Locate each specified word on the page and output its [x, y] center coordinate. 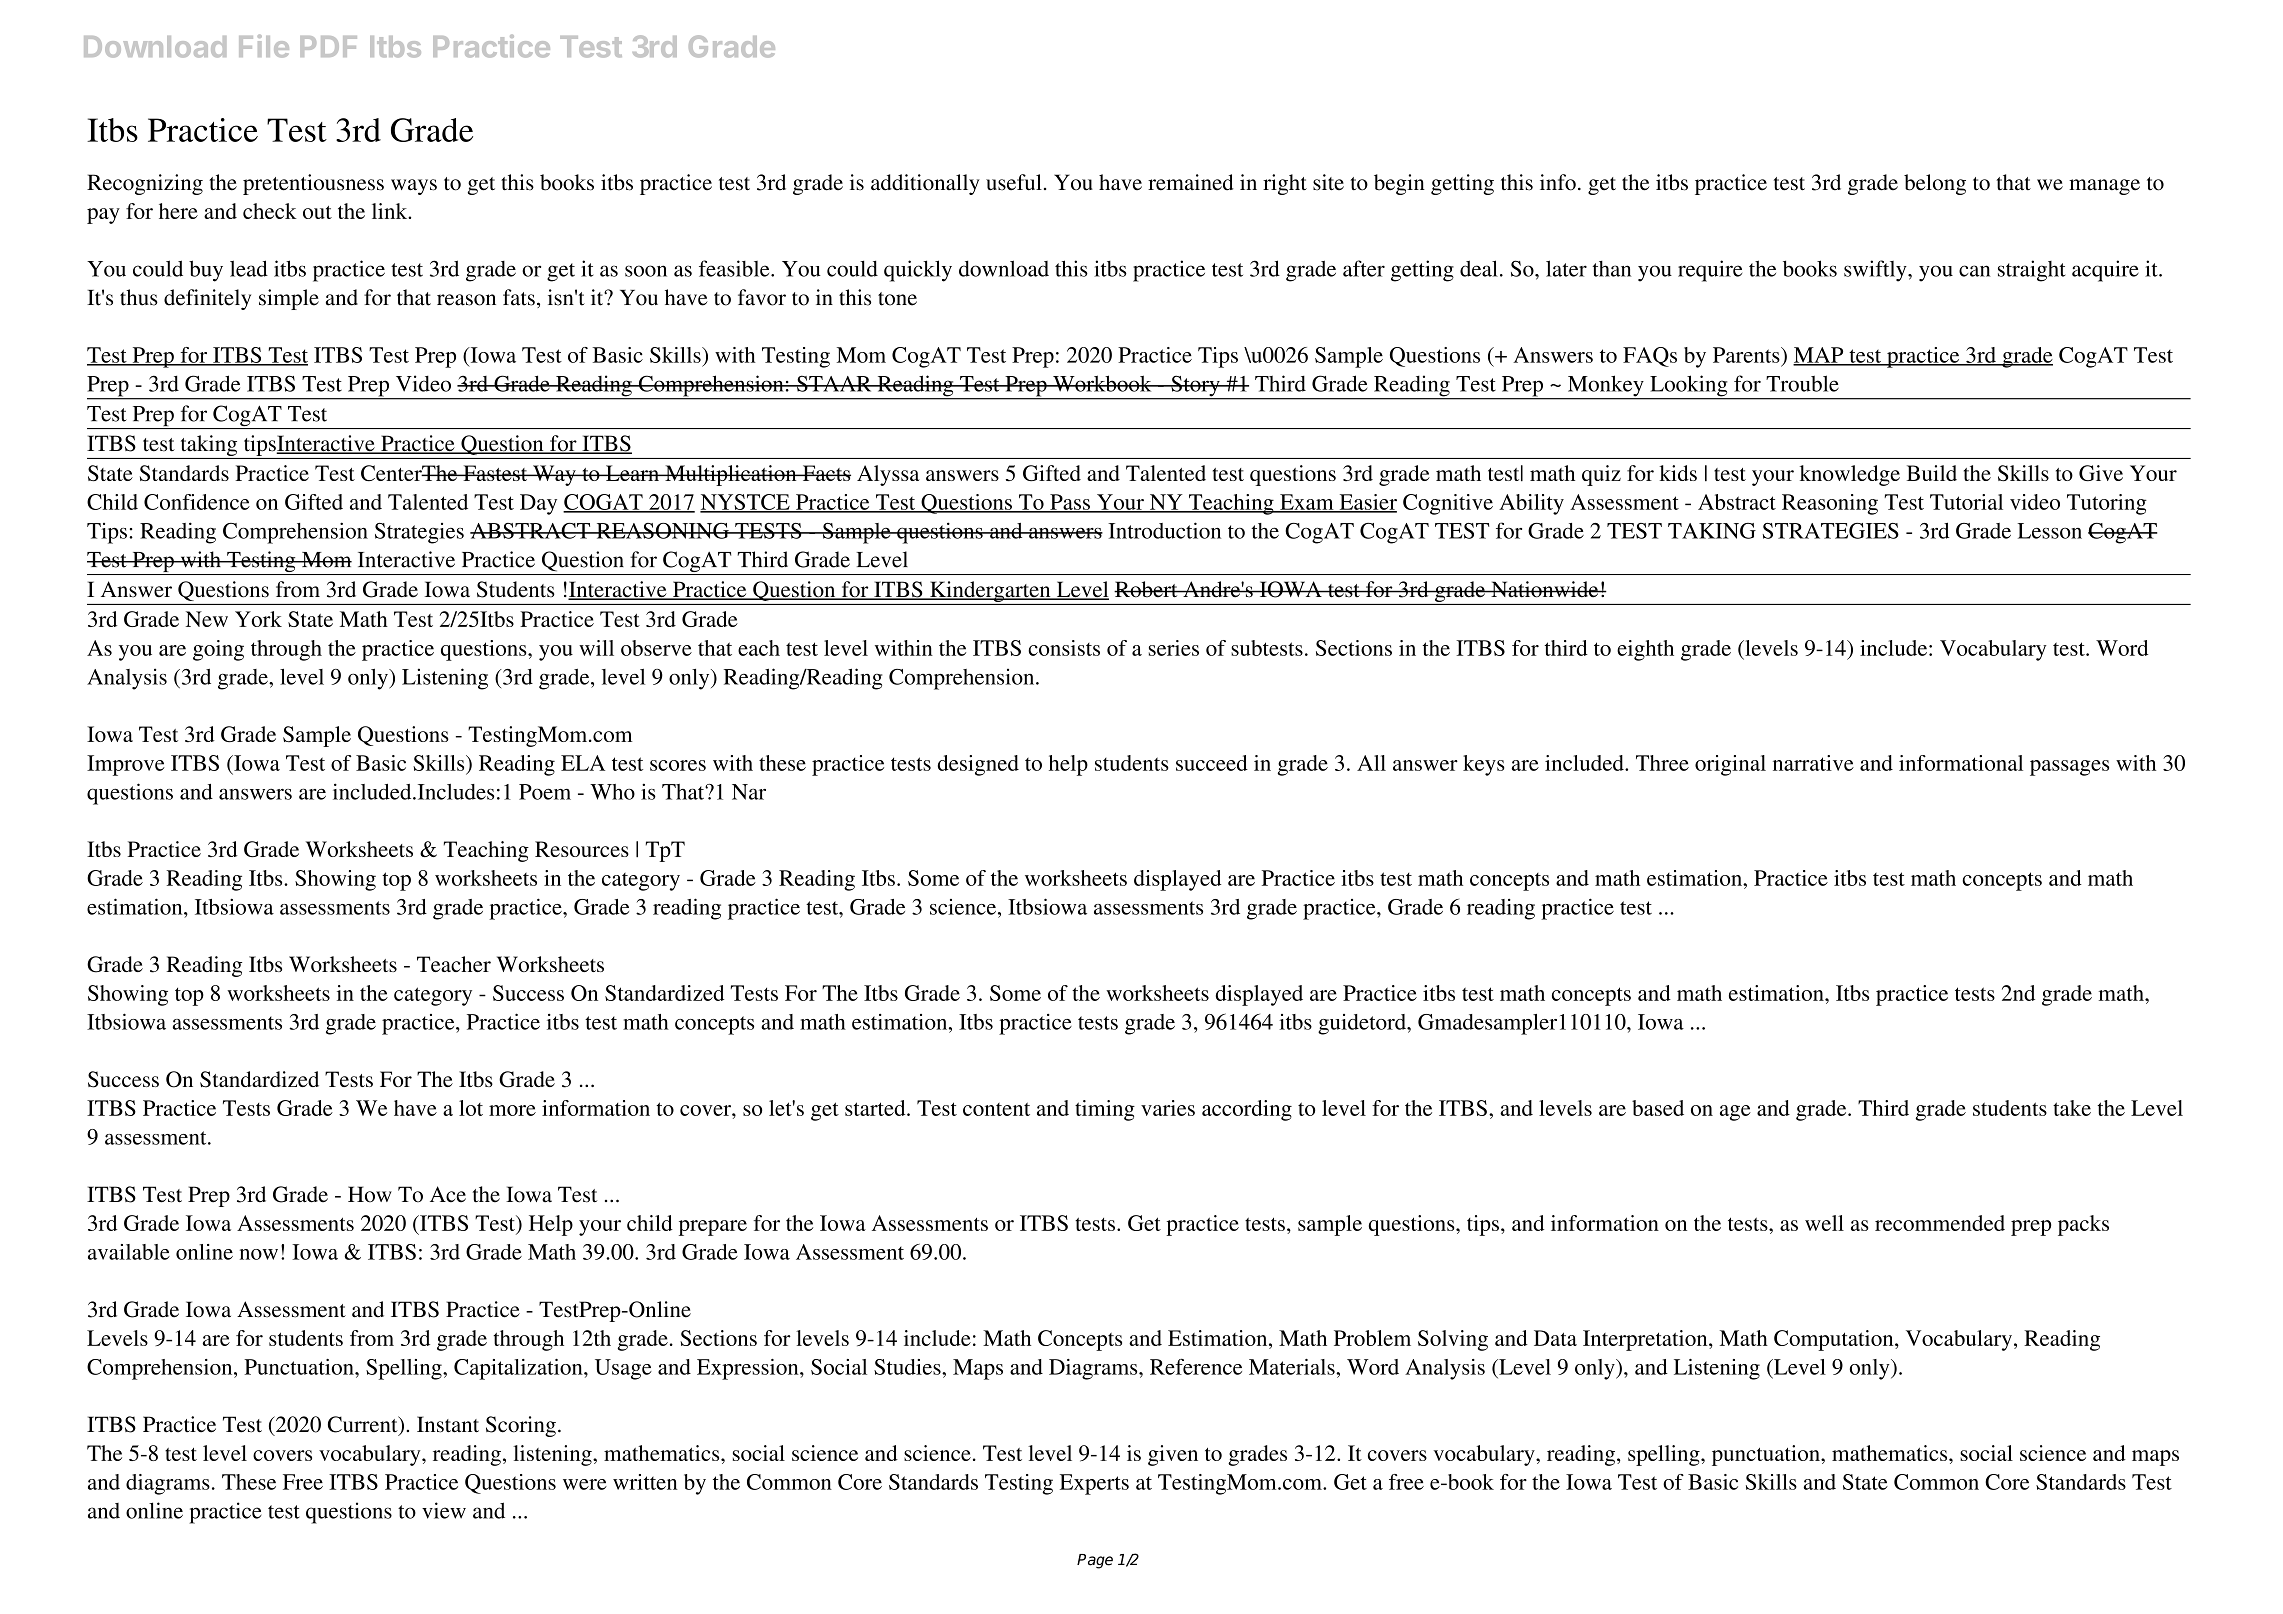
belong [1935, 184]
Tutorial [1966, 502]
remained [1191, 182]
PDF [328, 46]
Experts [1094, 1484]
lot [471, 1108]
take [2072, 1108]
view [444, 1510]
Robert [1147, 589]
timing [1105, 1110]
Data [1555, 1338]
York [258, 619]
